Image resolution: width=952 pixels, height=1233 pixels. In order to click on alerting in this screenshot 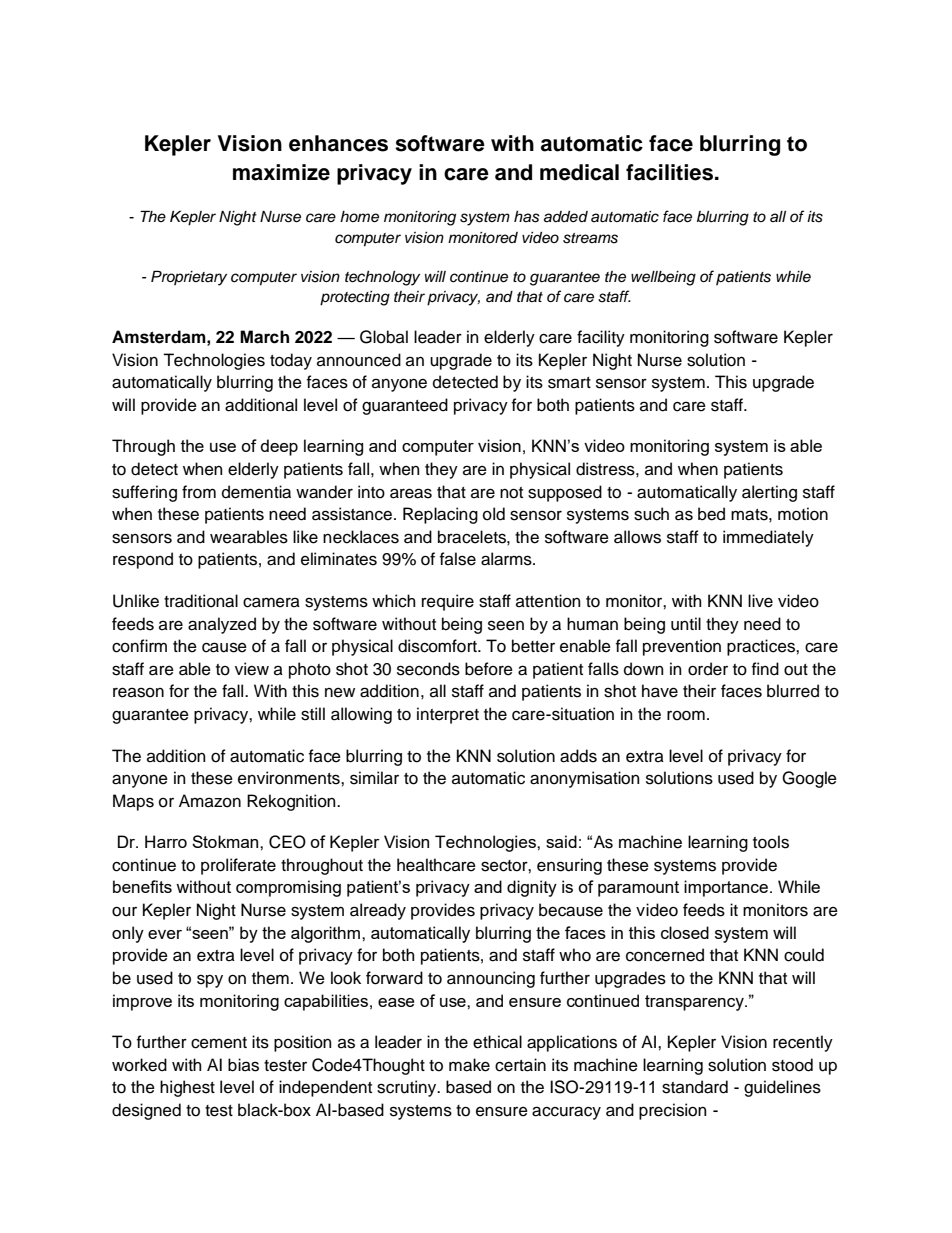, I will do `click(769, 493)`.
